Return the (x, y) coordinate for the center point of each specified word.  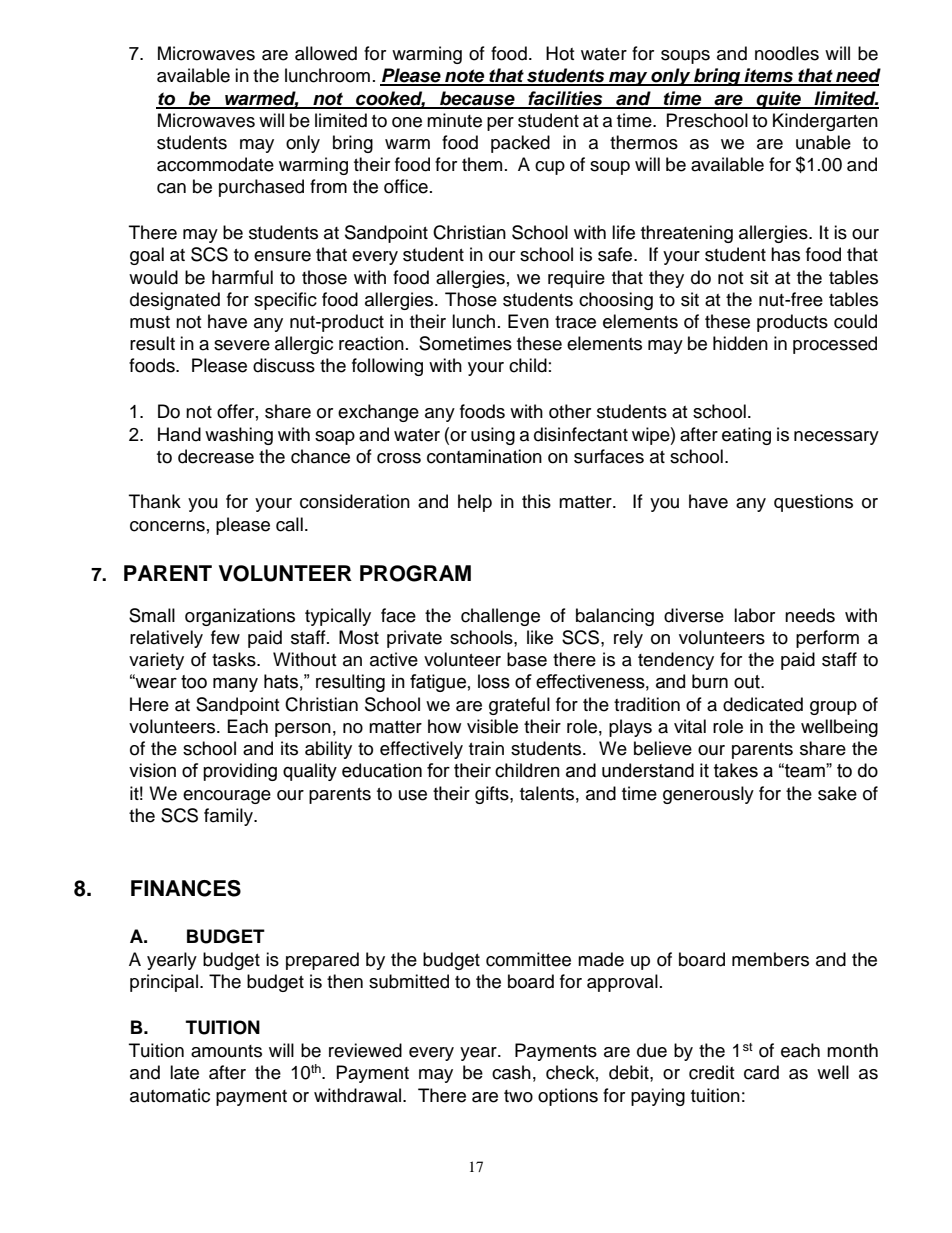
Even (528, 321)
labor (754, 615)
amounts (226, 1051)
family (229, 817)
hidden (740, 343)
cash (511, 1072)
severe (242, 345)
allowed (326, 53)
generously (708, 795)
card (761, 1072)
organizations (240, 617)
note (465, 77)
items (768, 76)
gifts (493, 795)
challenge (500, 617)
